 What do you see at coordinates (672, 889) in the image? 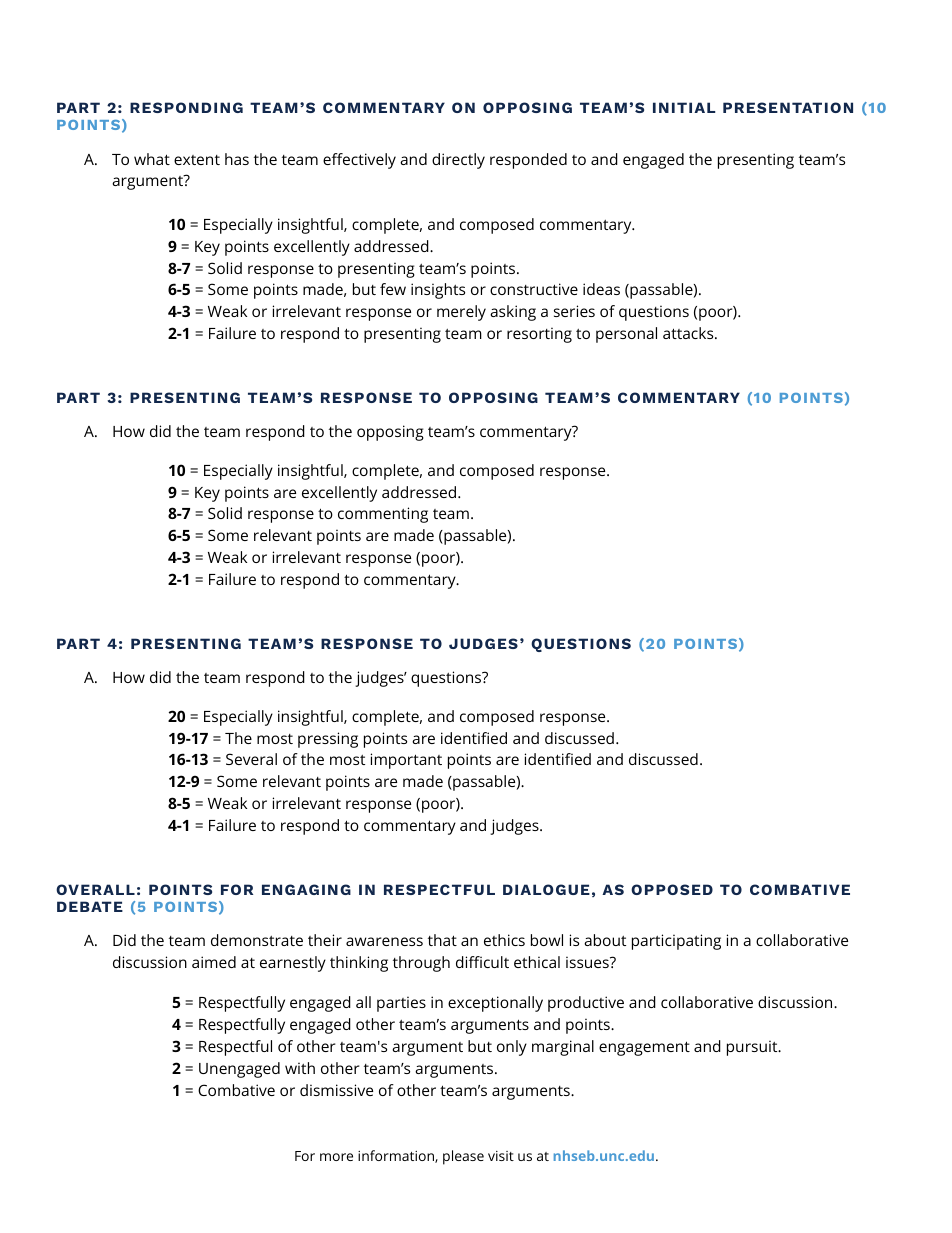
I see `OPPOSED` at bounding box center [672, 889].
